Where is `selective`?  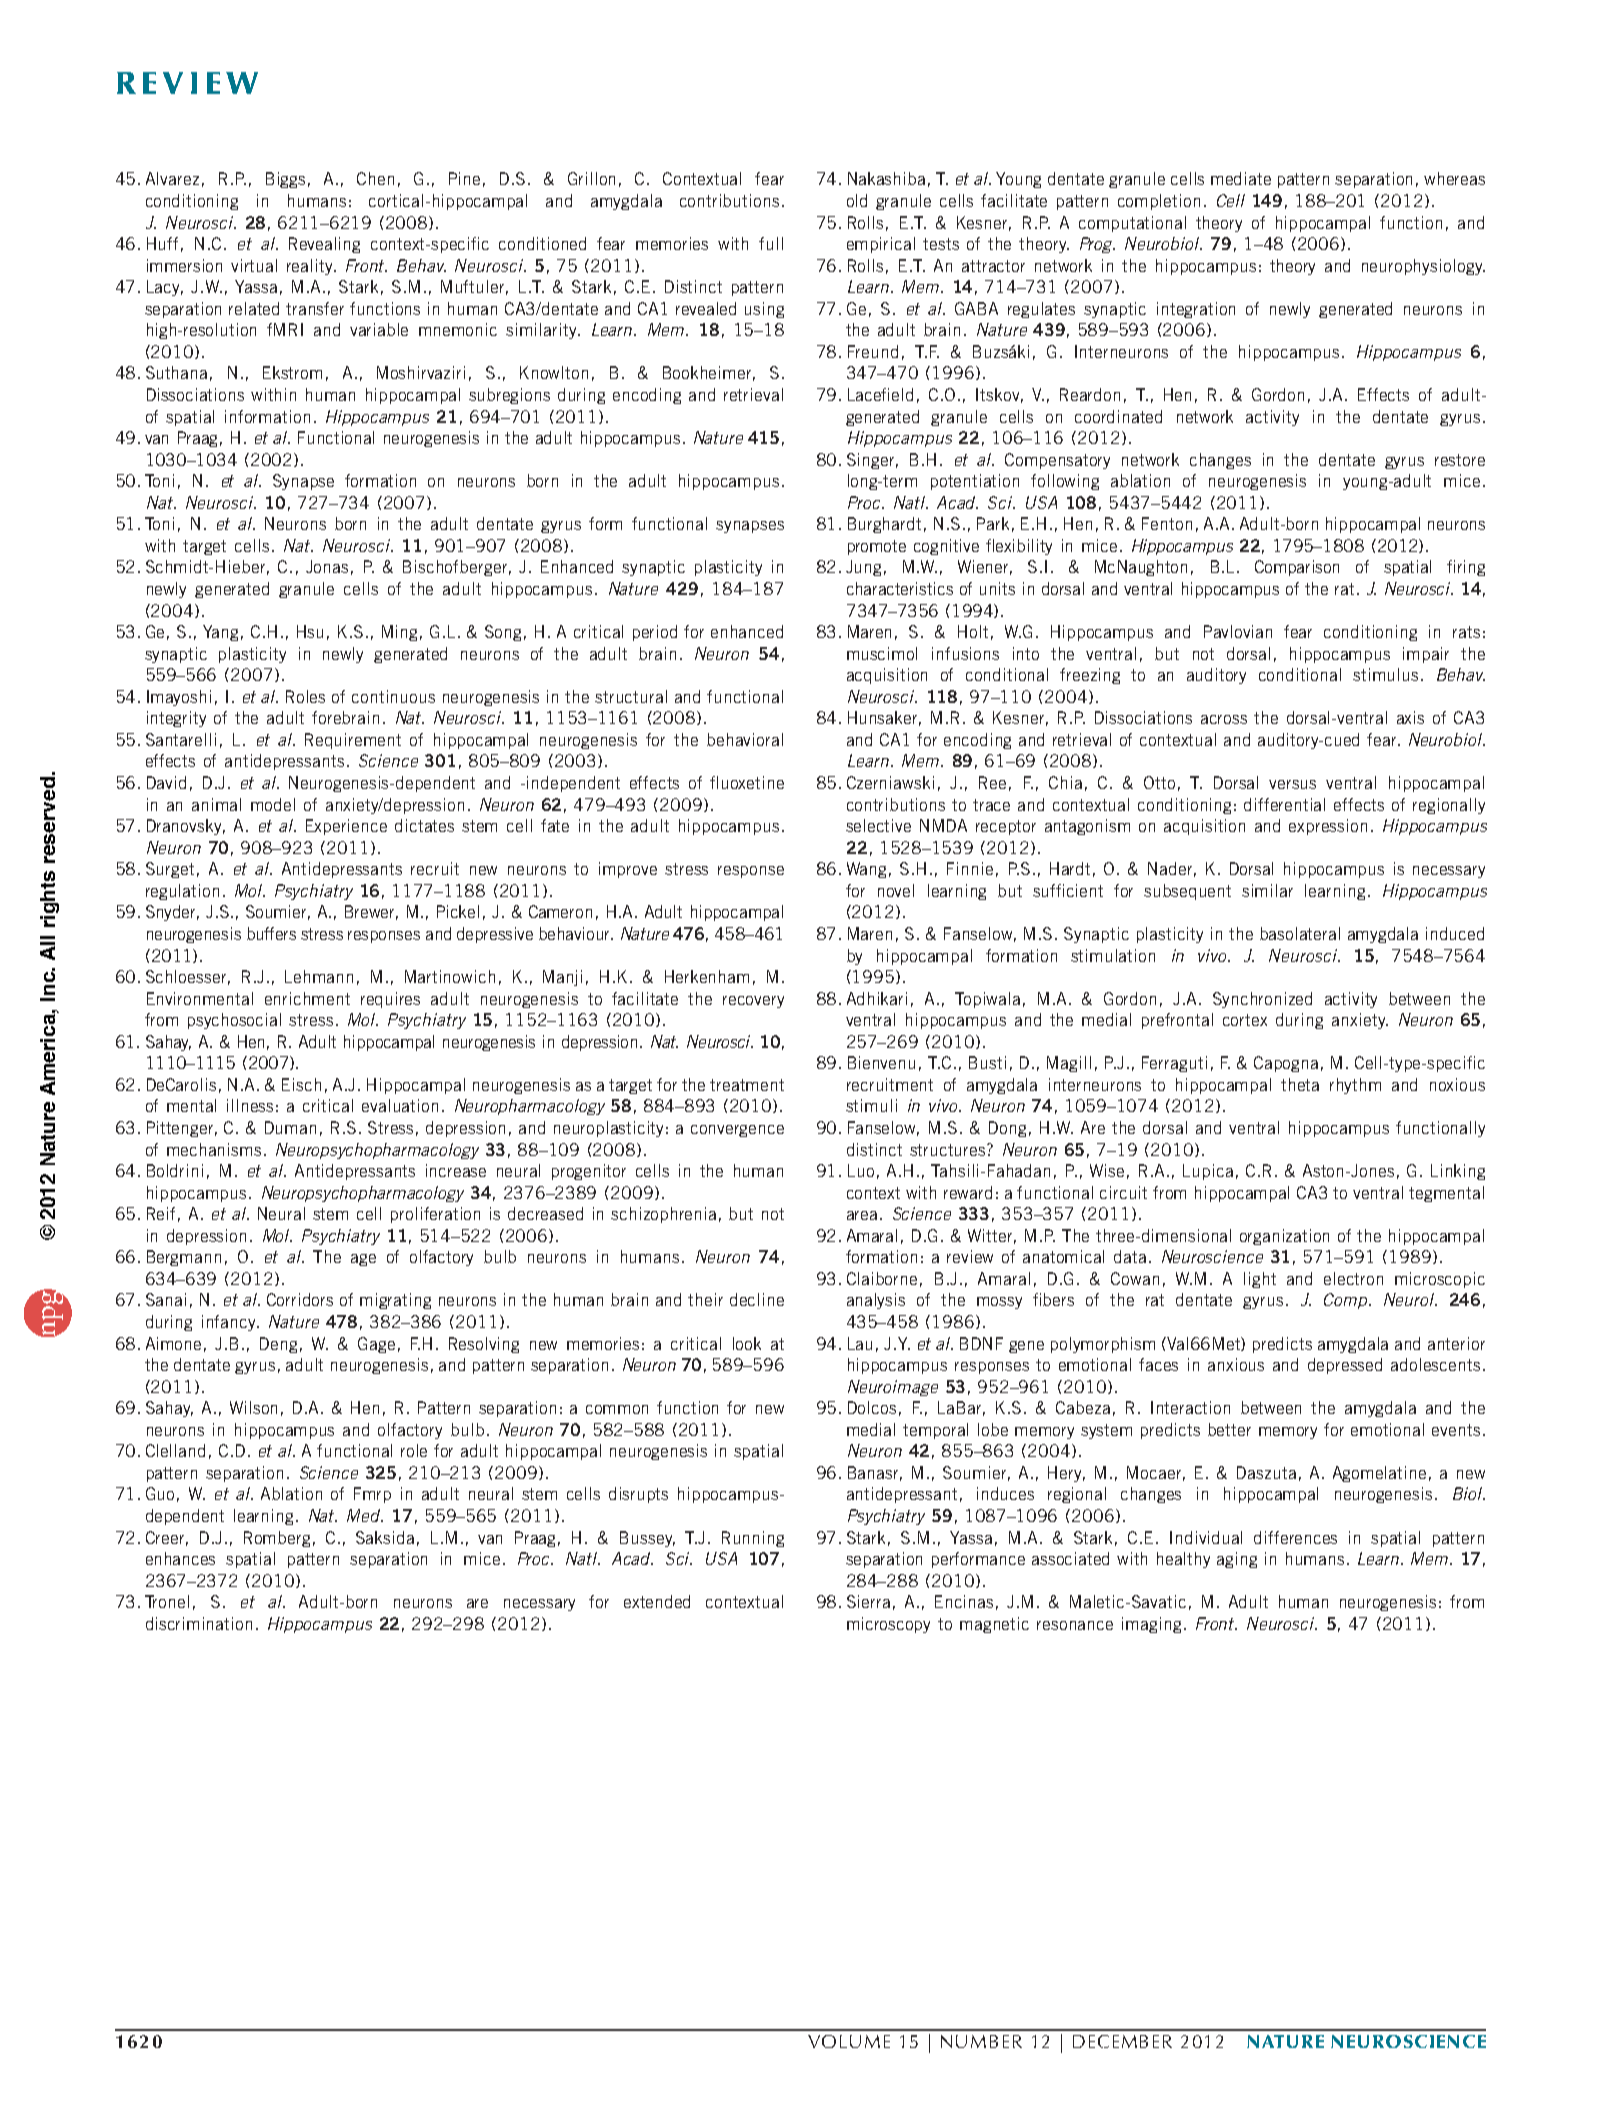 selective is located at coordinates (878, 825).
